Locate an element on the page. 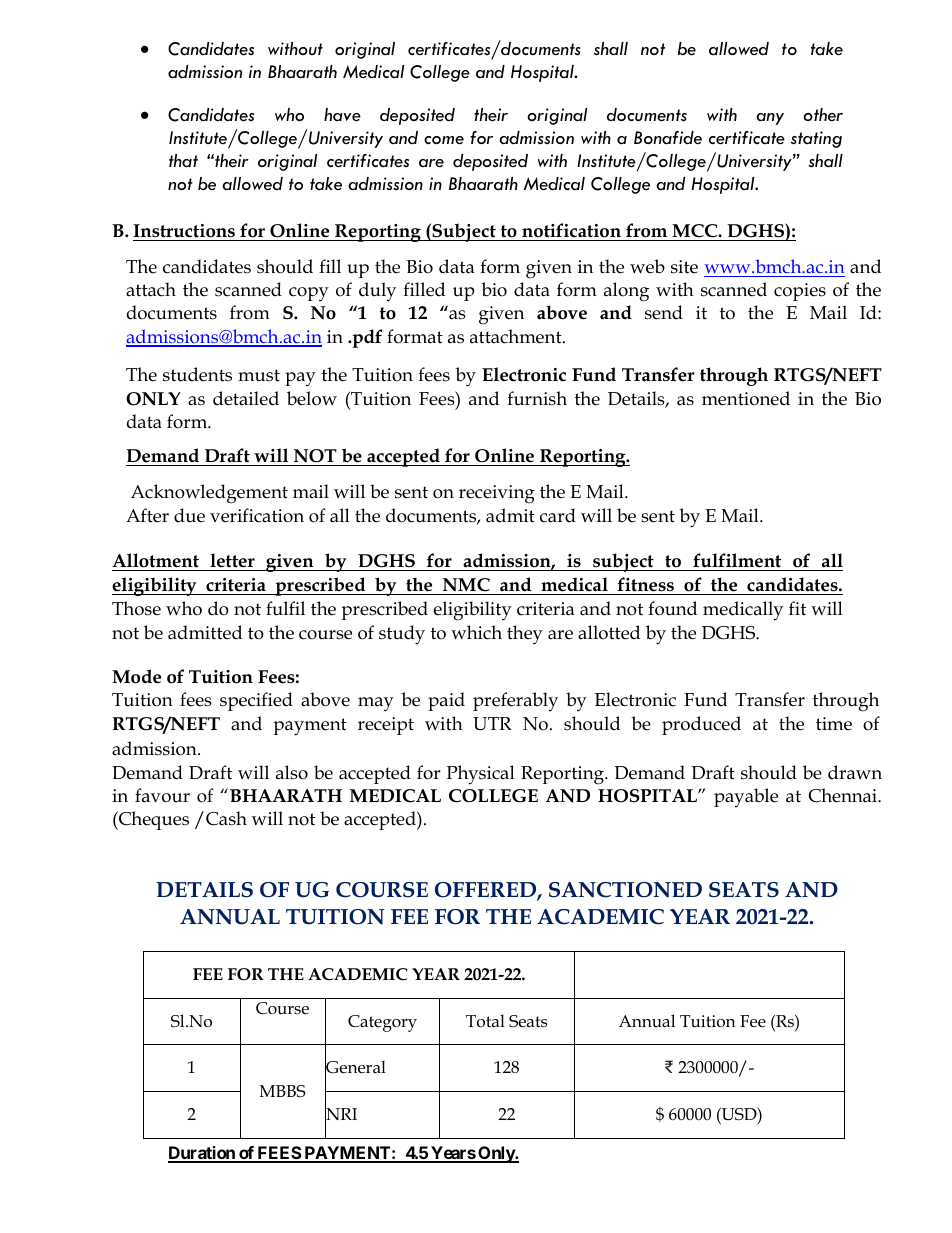 The width and height of the page is (952, 1233). found is located at coordinates (672, 608).
